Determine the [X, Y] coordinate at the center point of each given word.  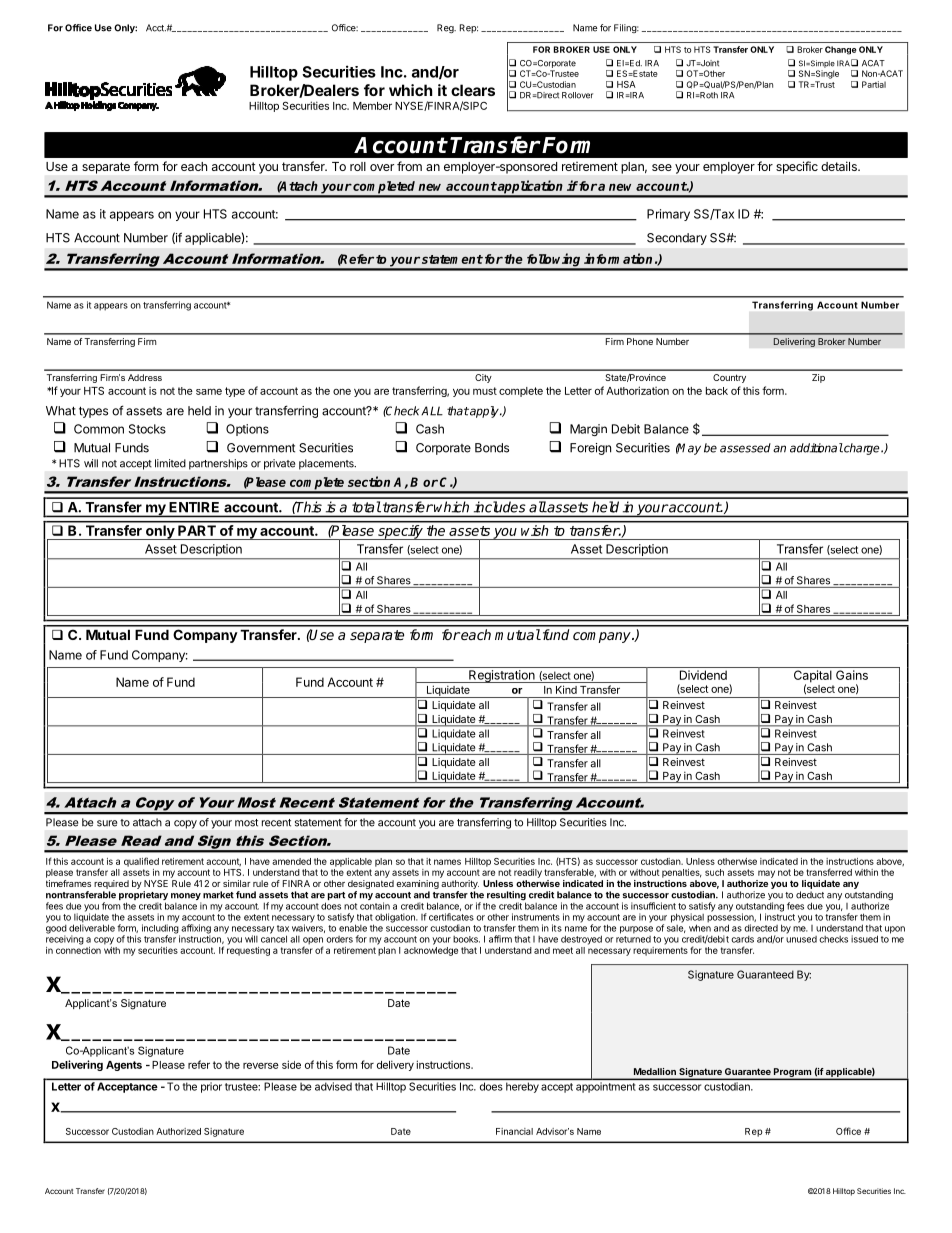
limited [170, 463]
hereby [522, 1088]
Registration [502, 676]
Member [372, 106]
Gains [852, 675]
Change [841, 50]
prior [211, 1088]
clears [473, 90]
